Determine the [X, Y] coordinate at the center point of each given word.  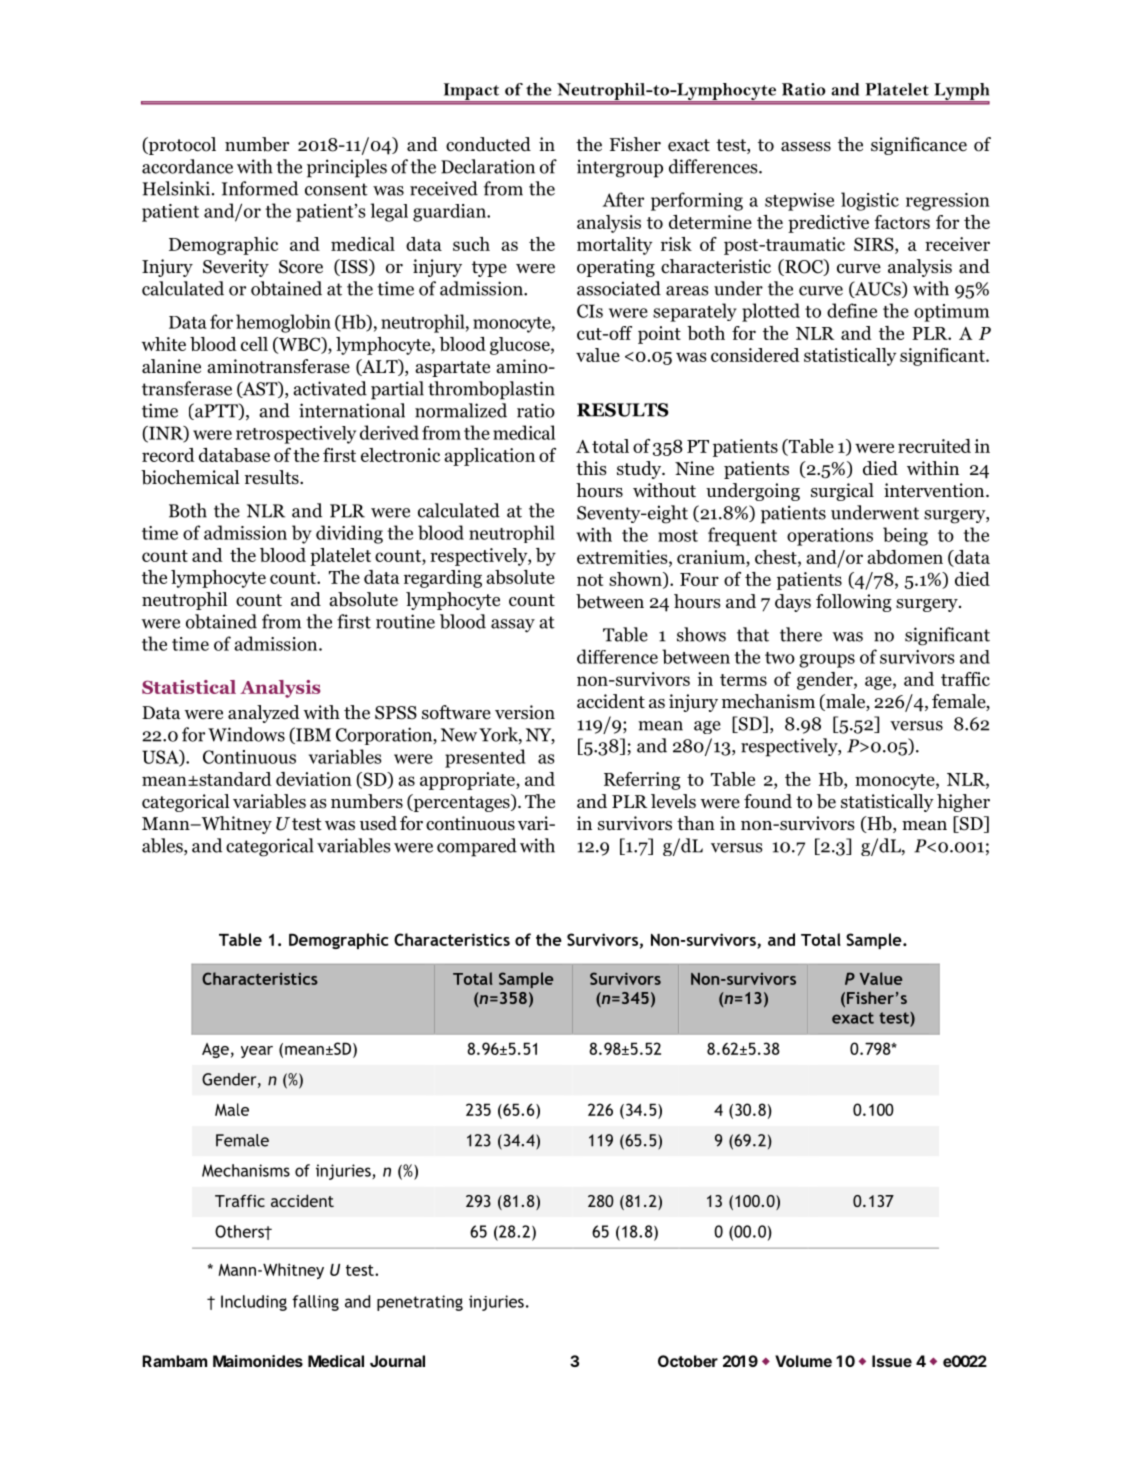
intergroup [620, 168]
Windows [246, 734]
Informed [260, 188]
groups [827, 661]
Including [254, 1303]
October [688, 1361]
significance [919, 146]
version [525, 712]
